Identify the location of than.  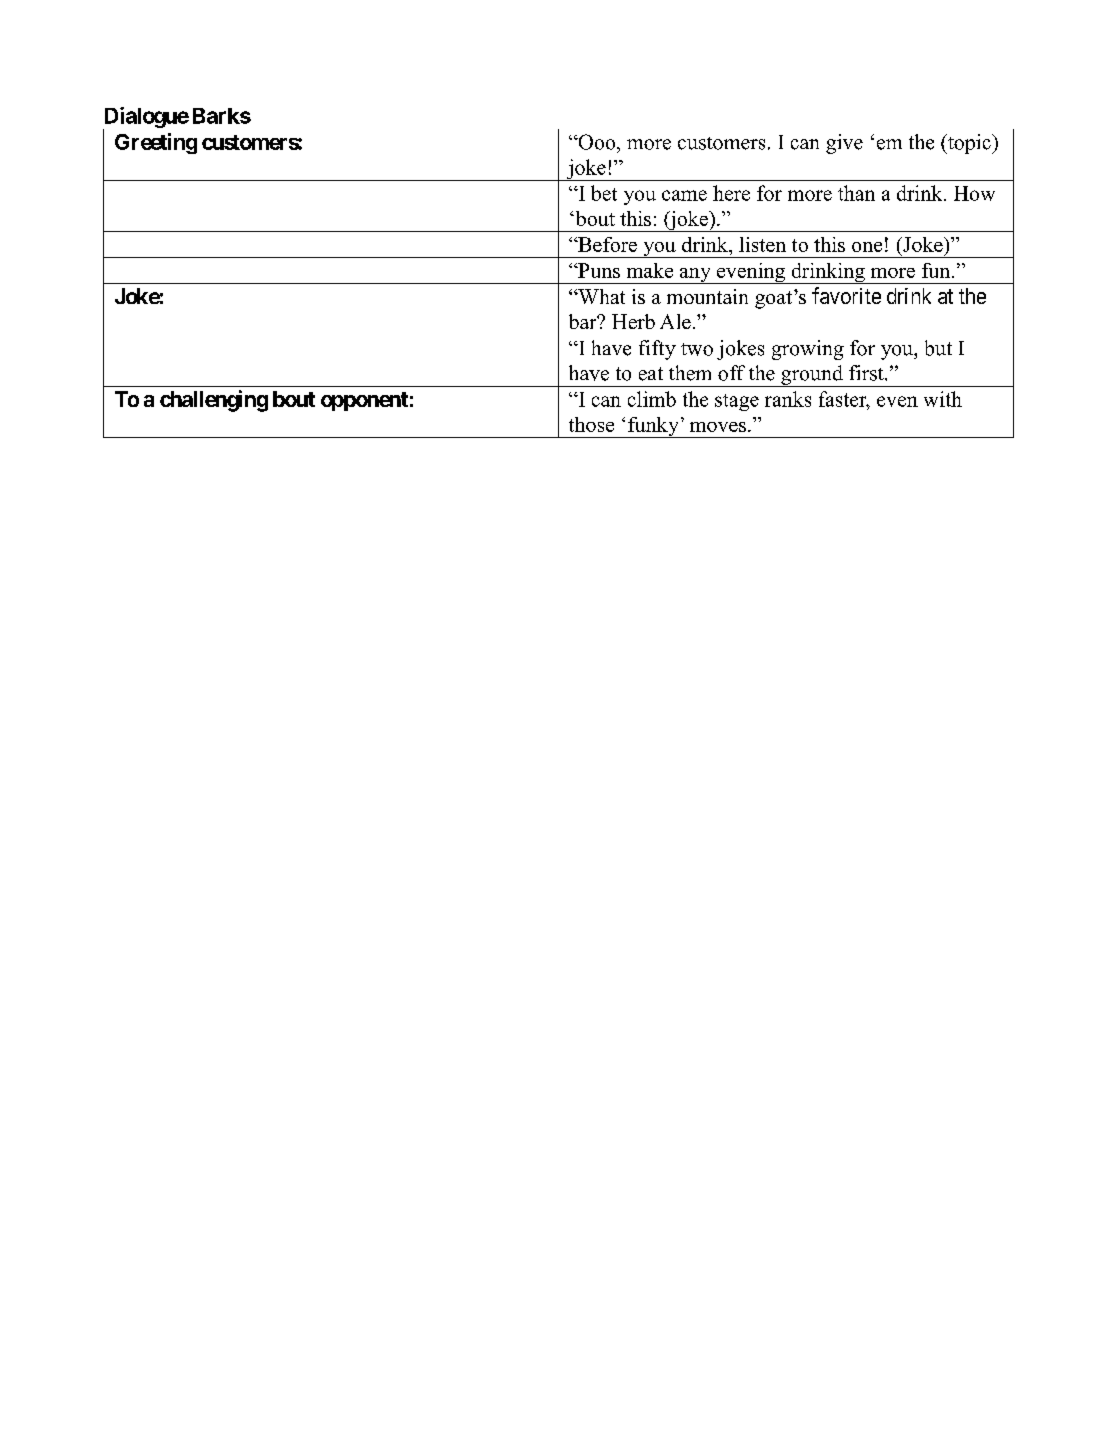
(856, 193).
